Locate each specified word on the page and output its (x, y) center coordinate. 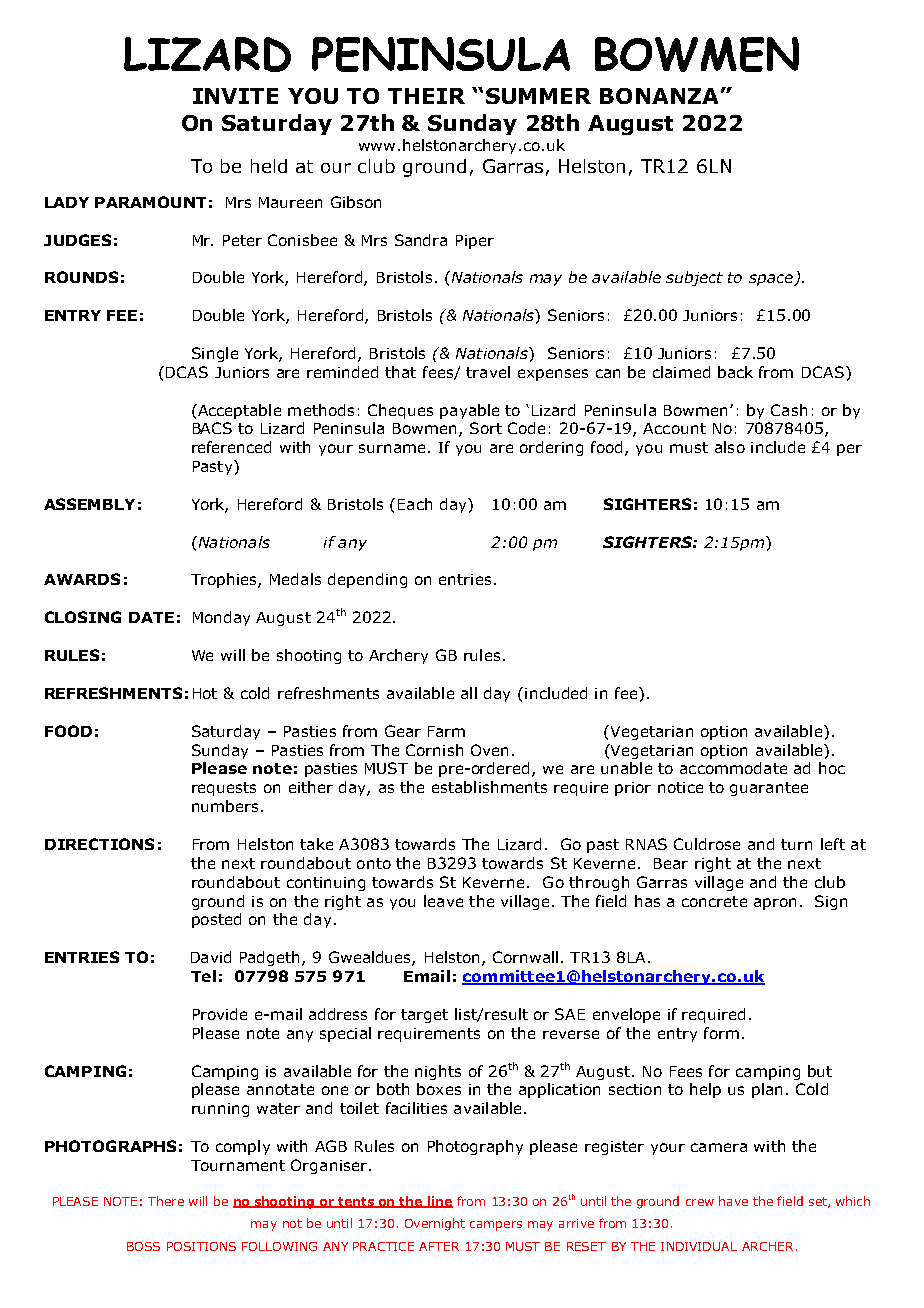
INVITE (235, 96)
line (439, 1202)
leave (443, 901)
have (733, 1201)
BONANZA (659, 96)
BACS (212, 428)
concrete (714, 901)
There (166, 1201)
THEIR (426, 96)
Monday (221, 618)
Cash (789, 410)
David (211, 957)
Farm (446, 731)
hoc (832, 768)
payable (469, 411)
